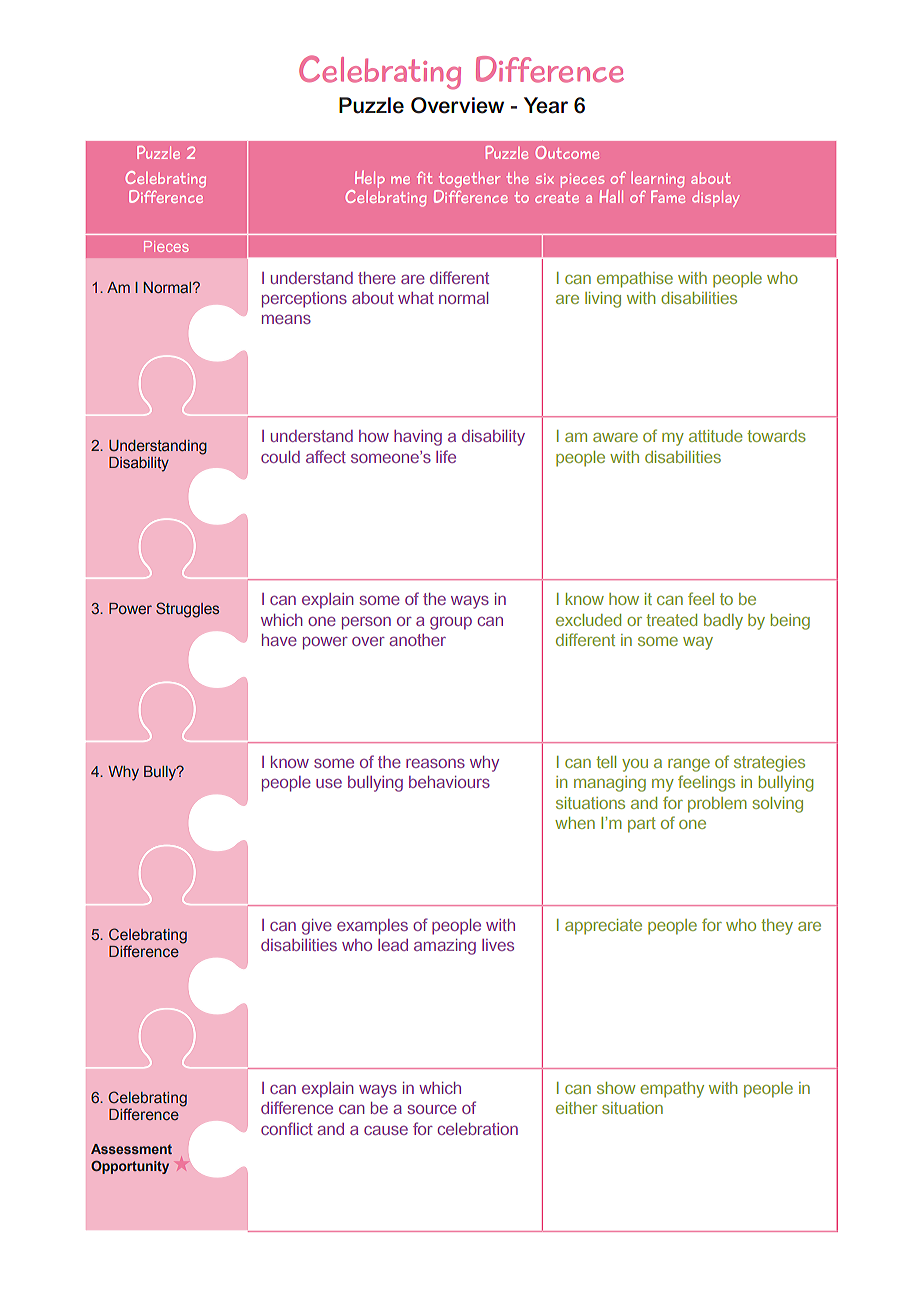 Image resolution: width=924 pixels, height=1308 pixels. Describe the element at coordinates (451, 623) in the image. I see `group` at that location.
